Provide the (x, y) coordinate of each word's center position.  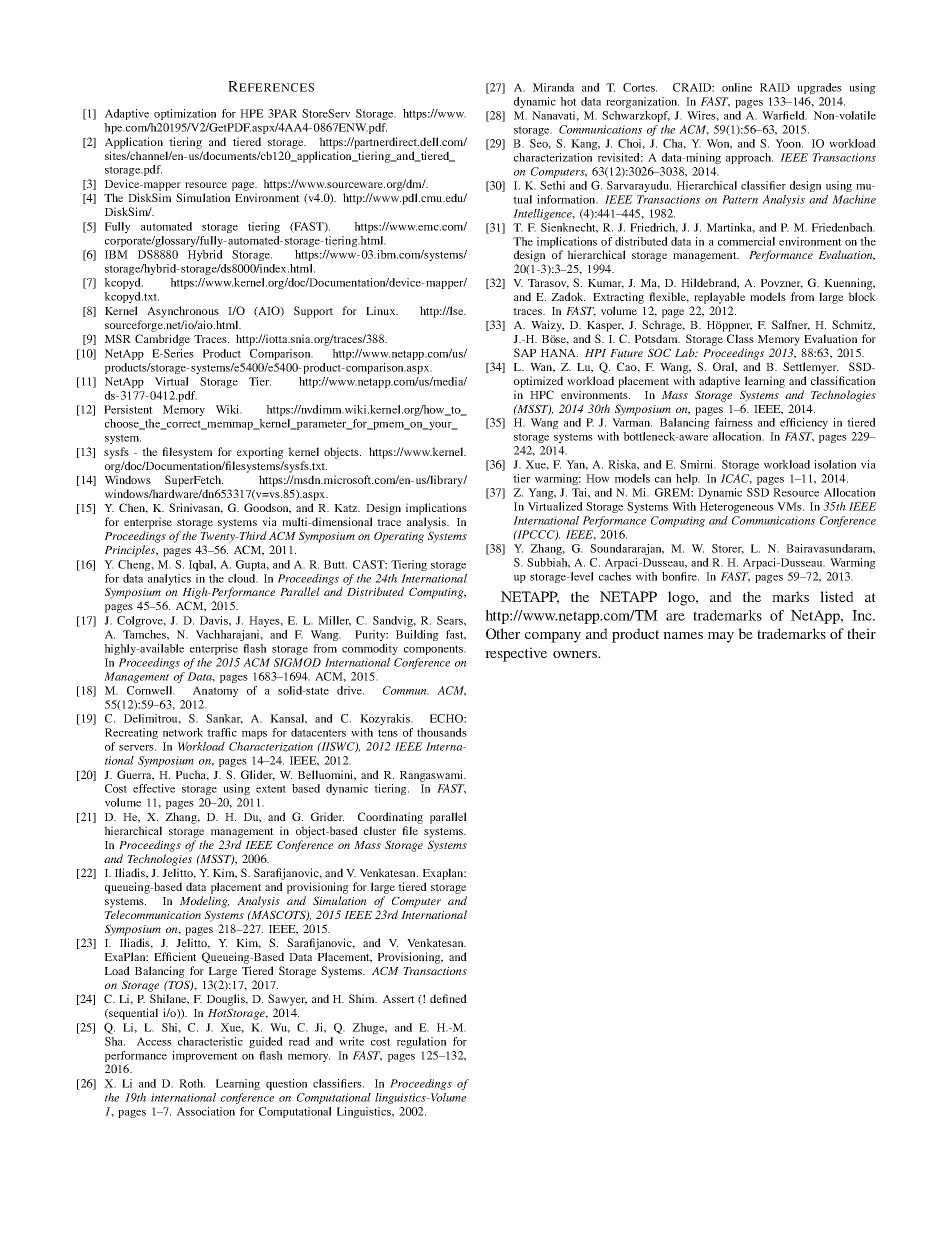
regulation (421, 1042)
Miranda (553, 87)
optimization (185, 114)
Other (503, 633)
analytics (169, 579)
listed (837, 596)
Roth (192, 1083)
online (737, 87)
